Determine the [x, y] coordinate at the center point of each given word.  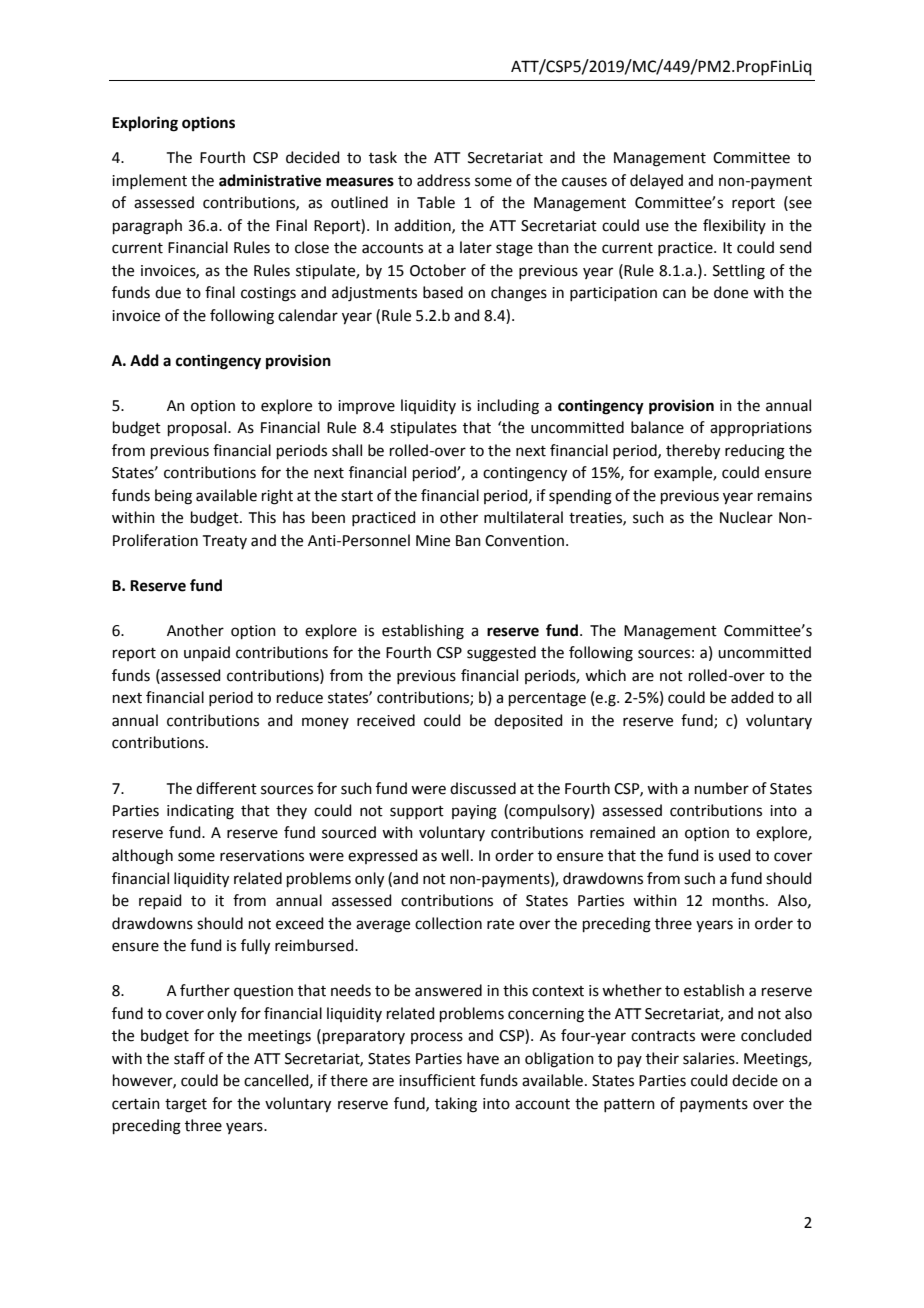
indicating [200, 812]
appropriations [761, 429]
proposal [198, 428]
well [455, 855]
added [752, 697]
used [735, 855]
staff [189, 1058]
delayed [656, 181]
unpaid [207, 653]
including [508, 407]
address [443, 180]
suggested [501, 654]
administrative [270, 180]
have [483, 1058]
